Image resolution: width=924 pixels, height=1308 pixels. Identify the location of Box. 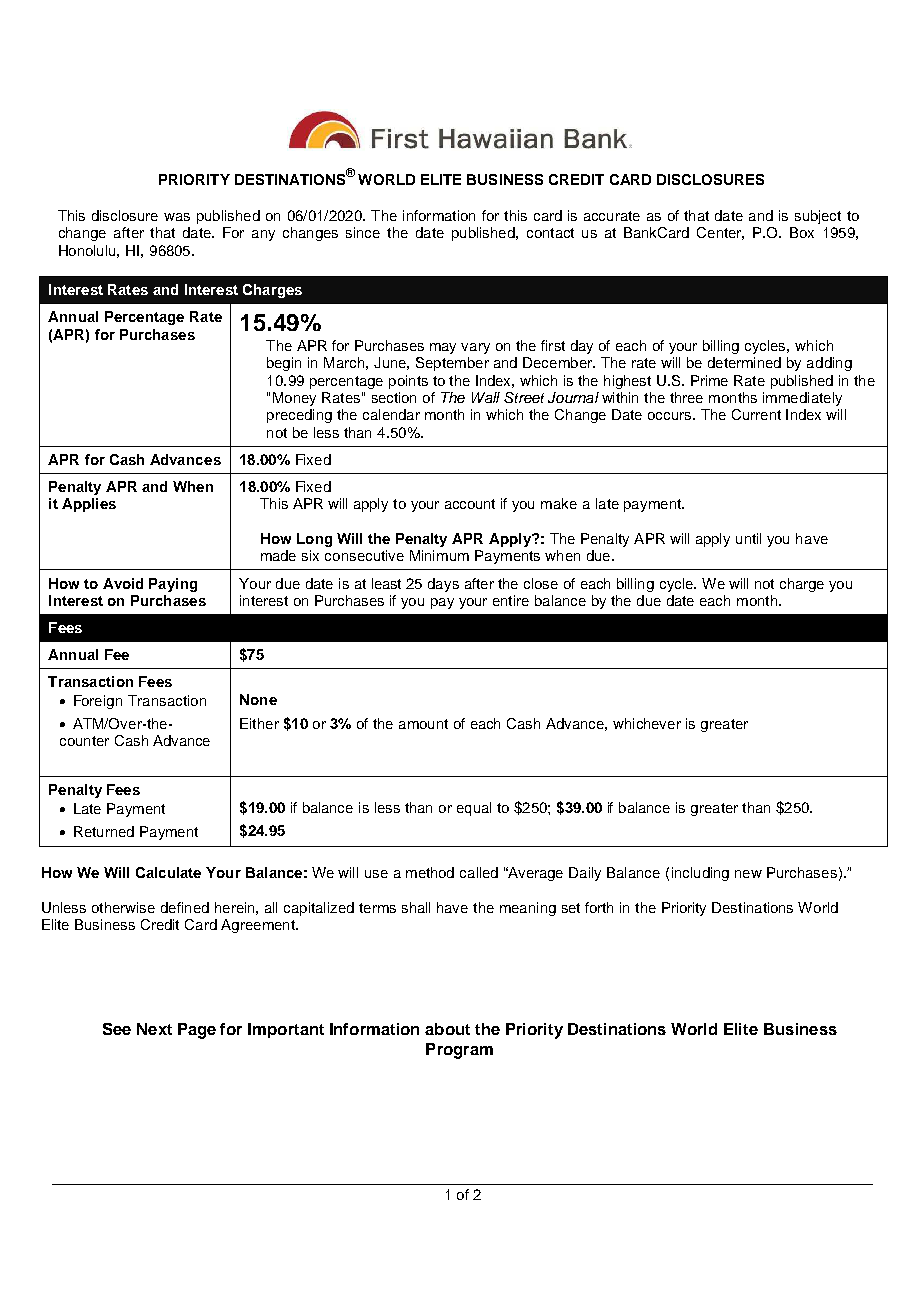
(802, 232).
